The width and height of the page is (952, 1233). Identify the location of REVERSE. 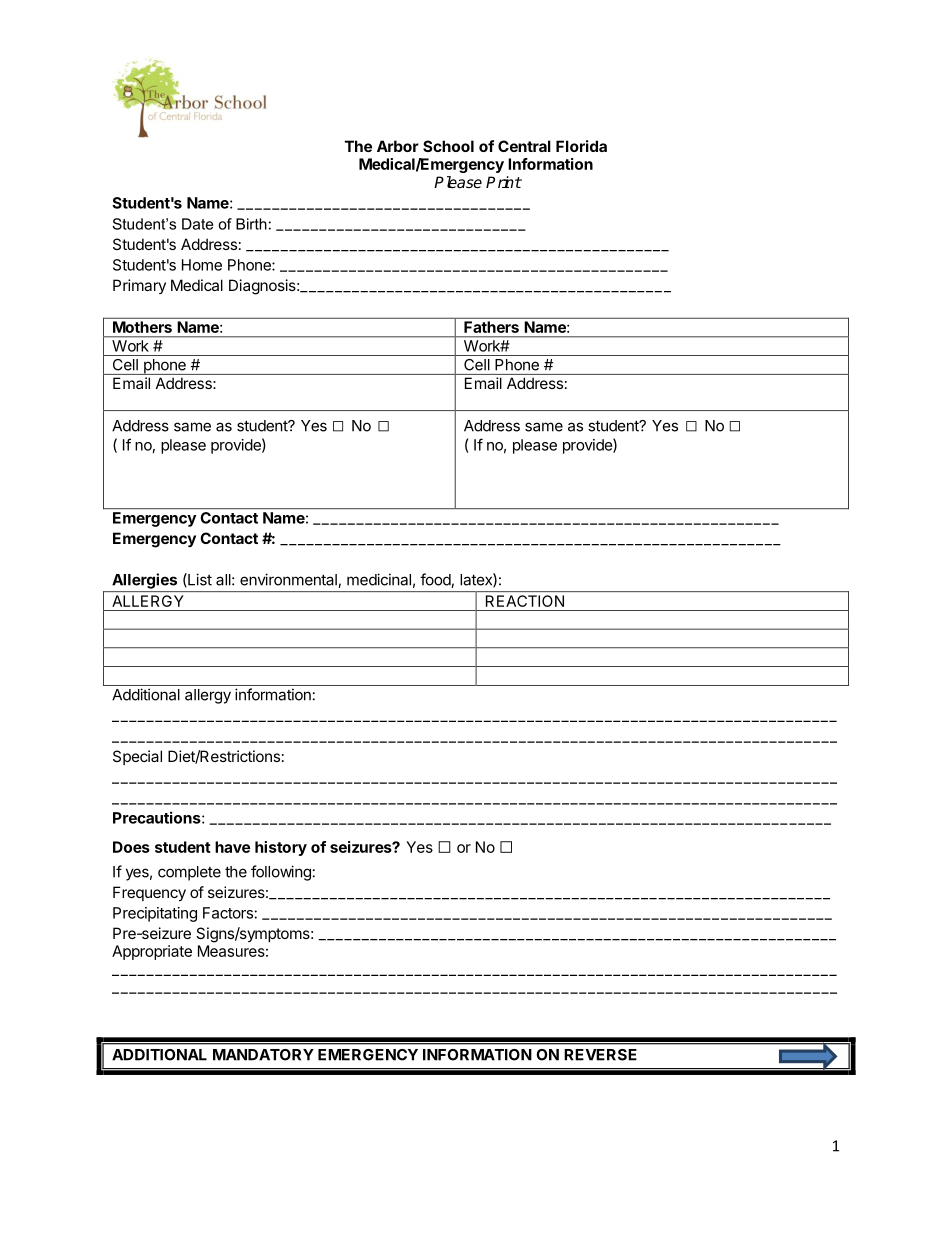
(600, 1055).
